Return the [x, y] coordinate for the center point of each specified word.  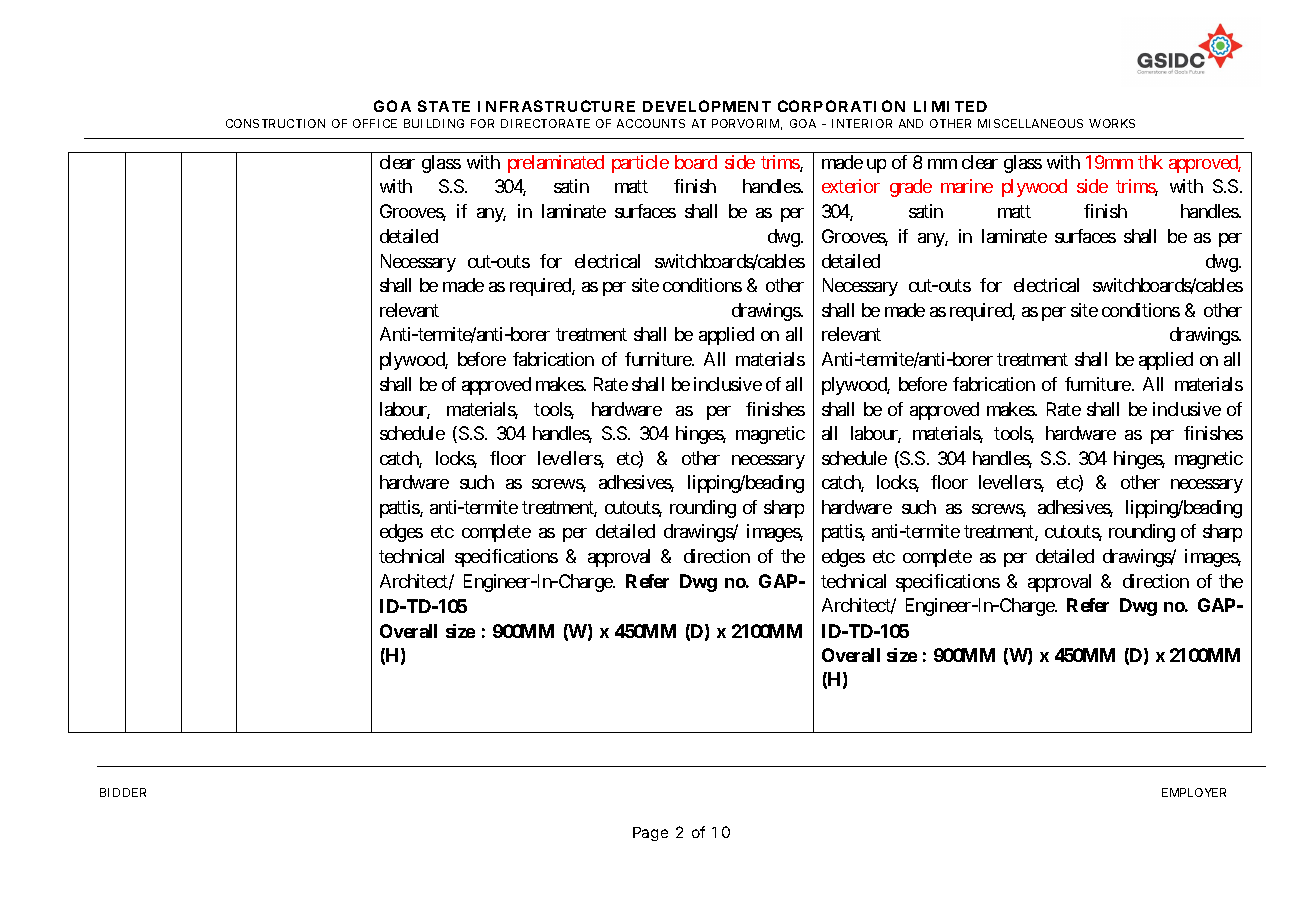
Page [650, 834]
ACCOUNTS [651, 123]
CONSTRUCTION [275, 123]
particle [640, 164]
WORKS [1112, 123]
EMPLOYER [1194, 792]
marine [967, 186]
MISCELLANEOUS [1030, 123]
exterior [851, 186]
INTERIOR [862, 123]
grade [911, 188]
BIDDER [123, 792]
